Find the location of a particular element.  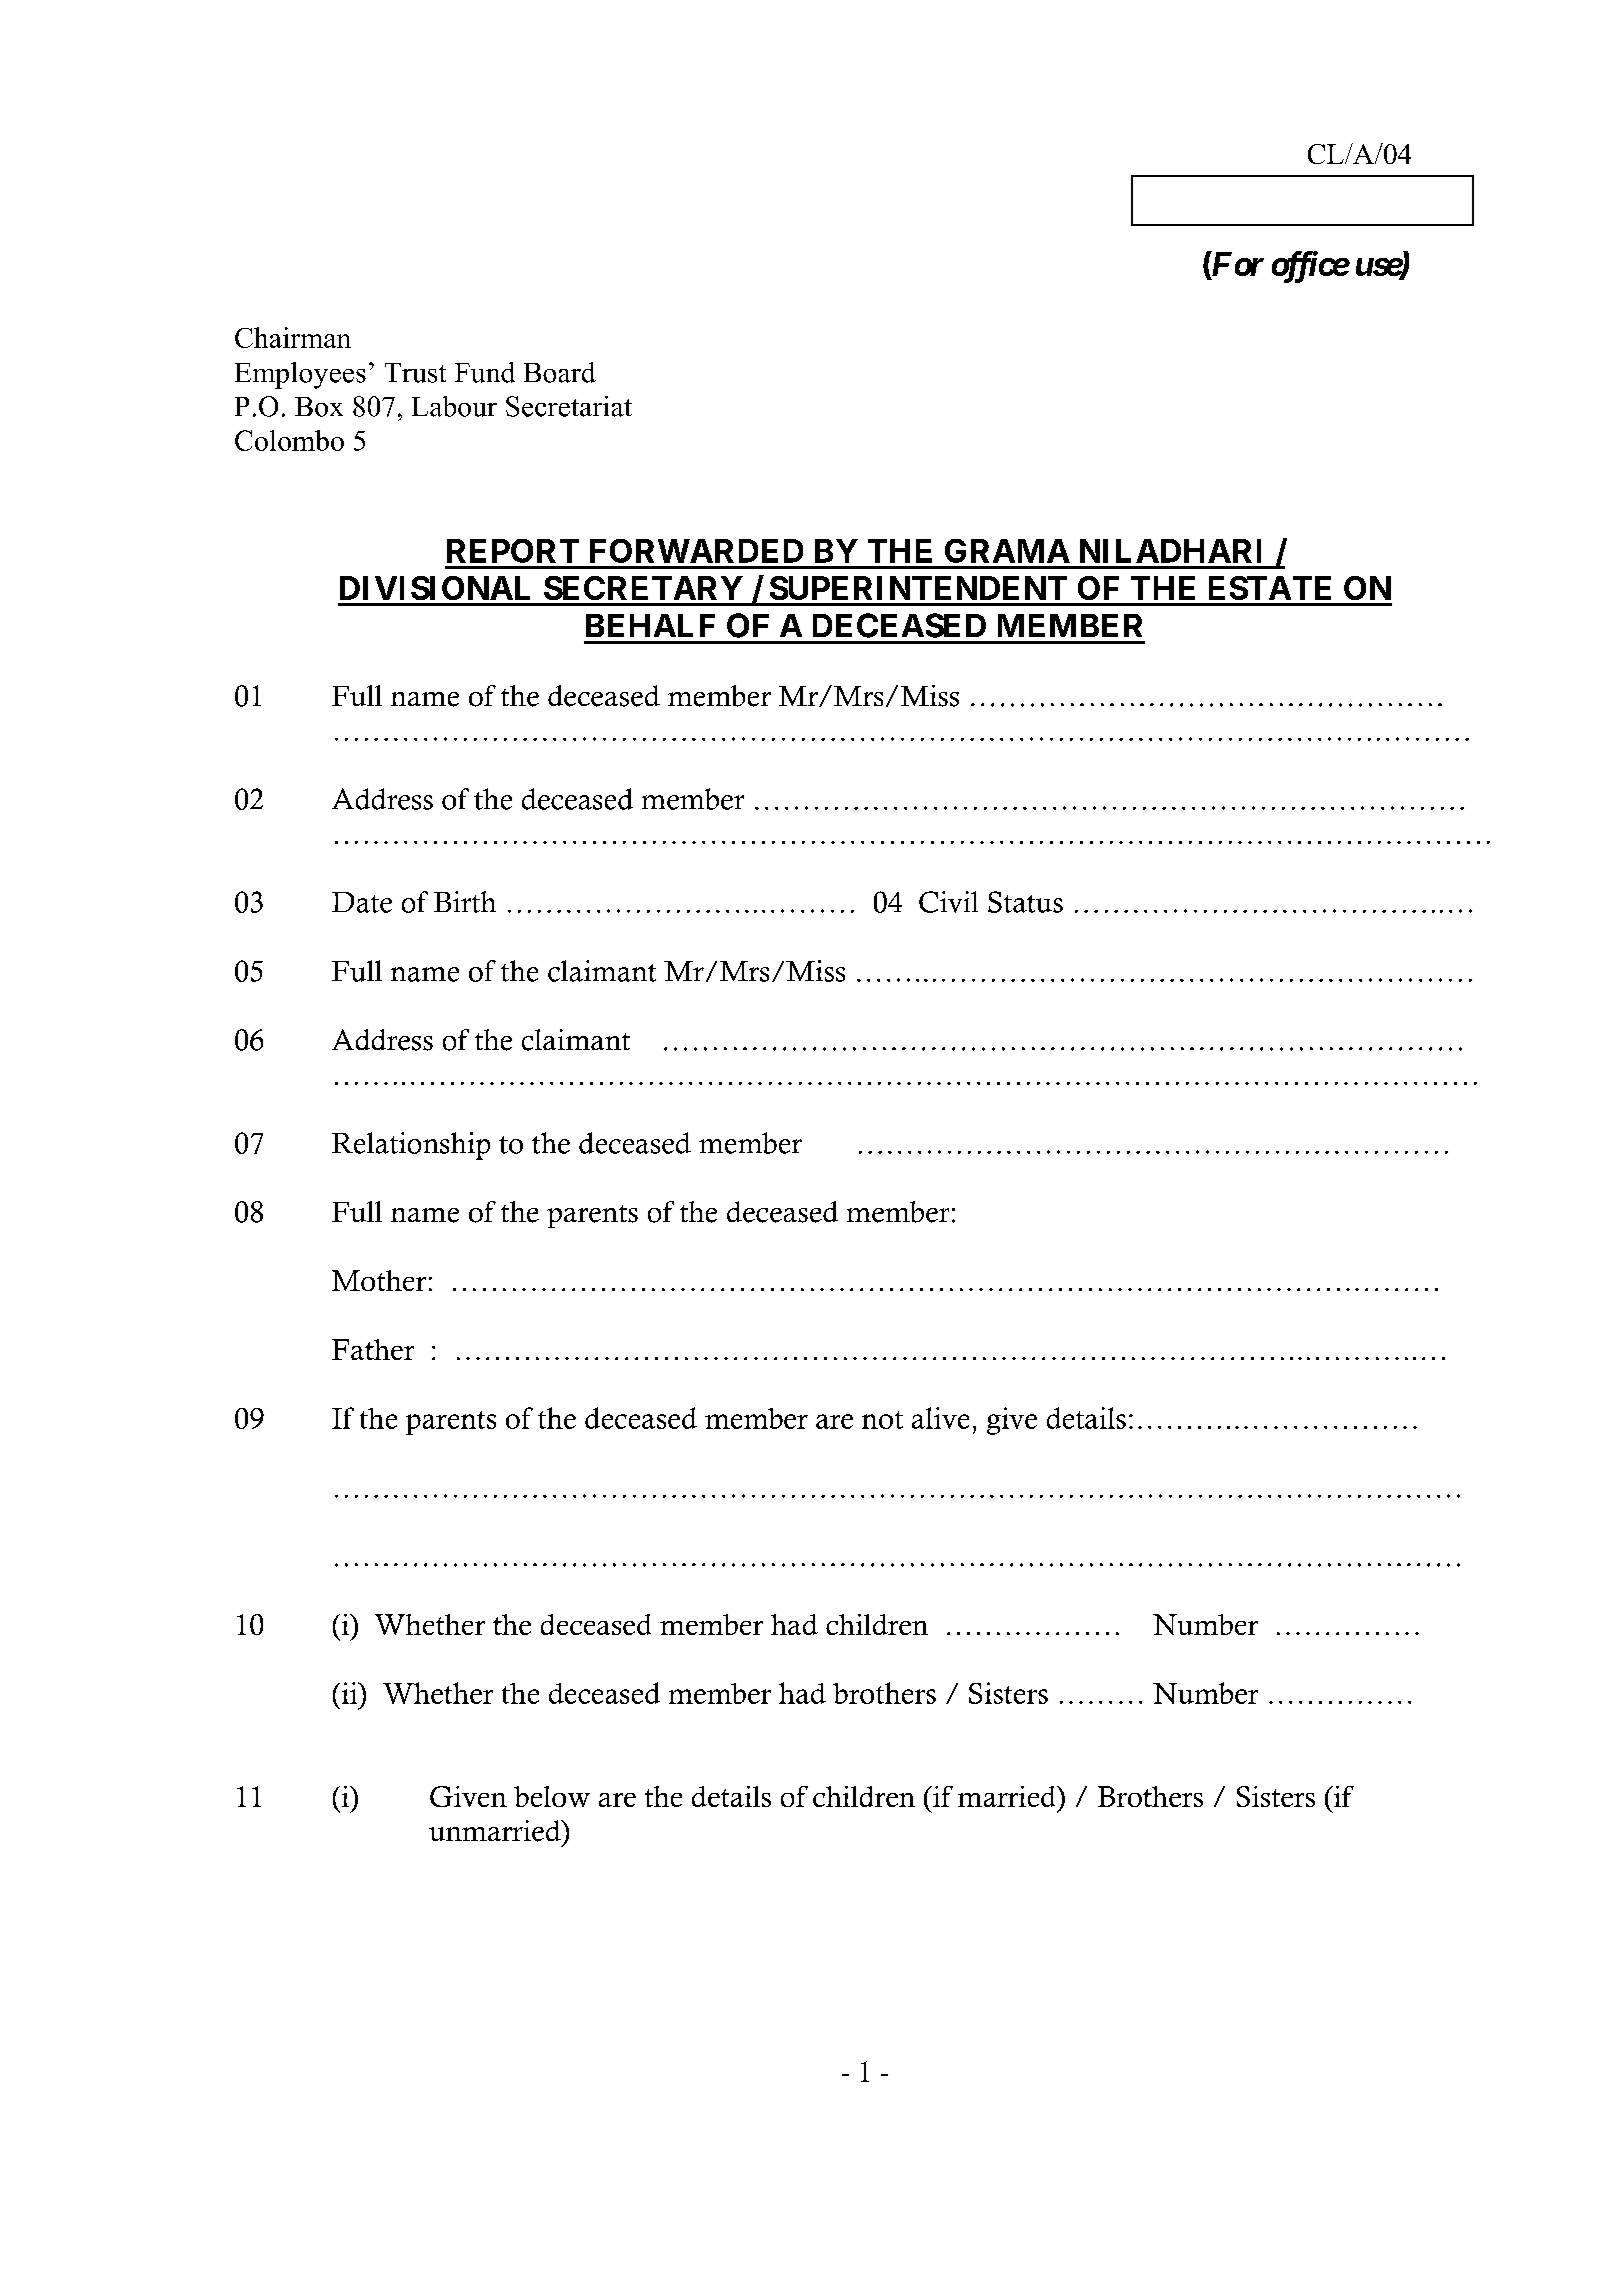

Relationship is located at coordinates (411, 1146).
